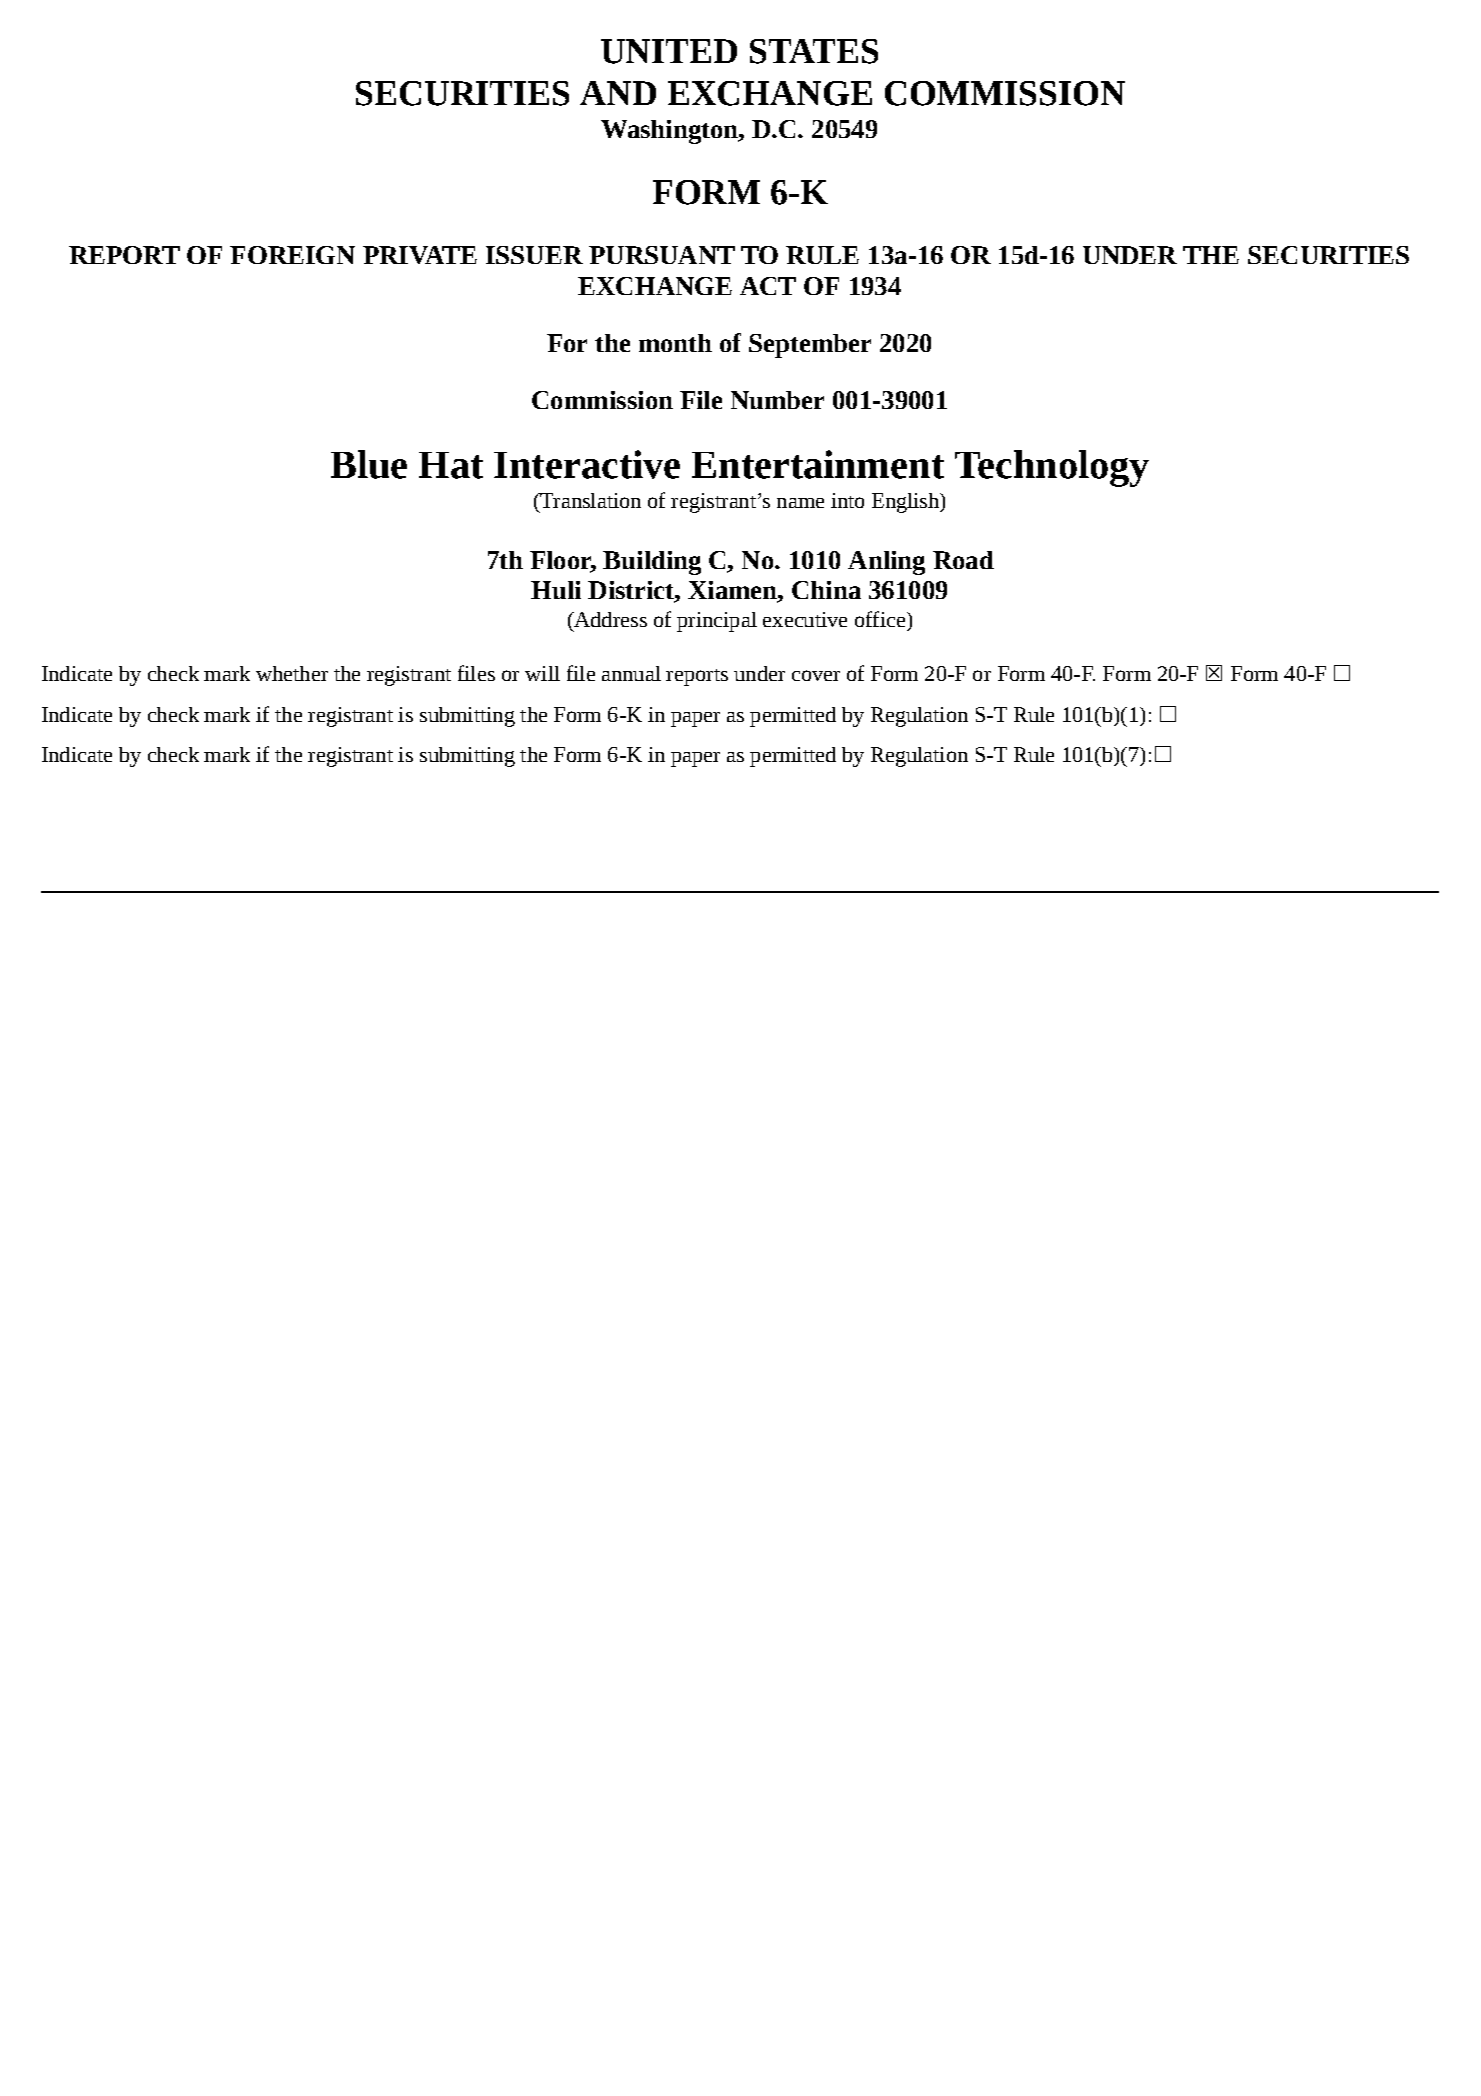 This page has height=2096, width=1481. I want to click on AND, so click(618, 93).
